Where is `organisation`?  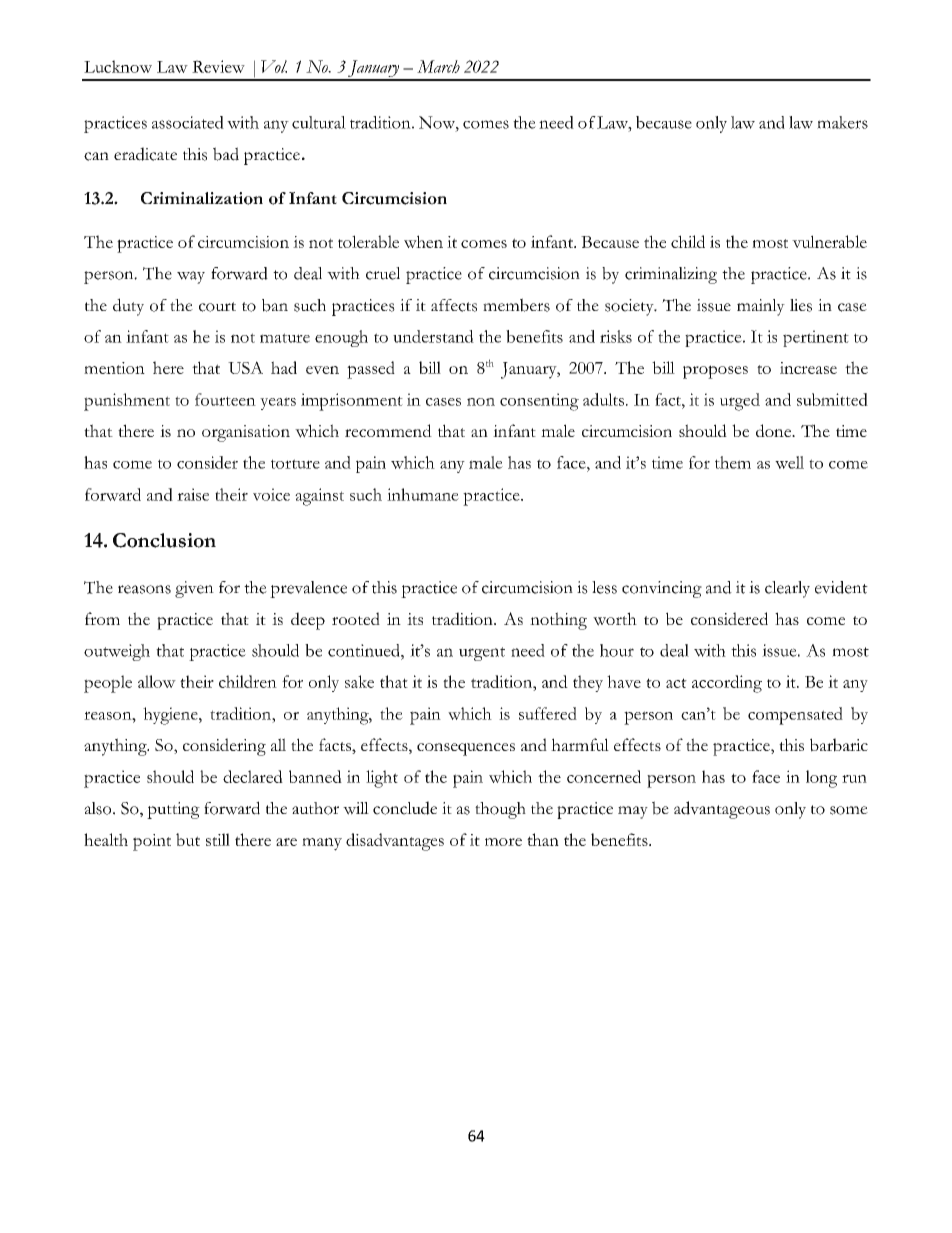
organisation is located at coordinates (246, 433).
